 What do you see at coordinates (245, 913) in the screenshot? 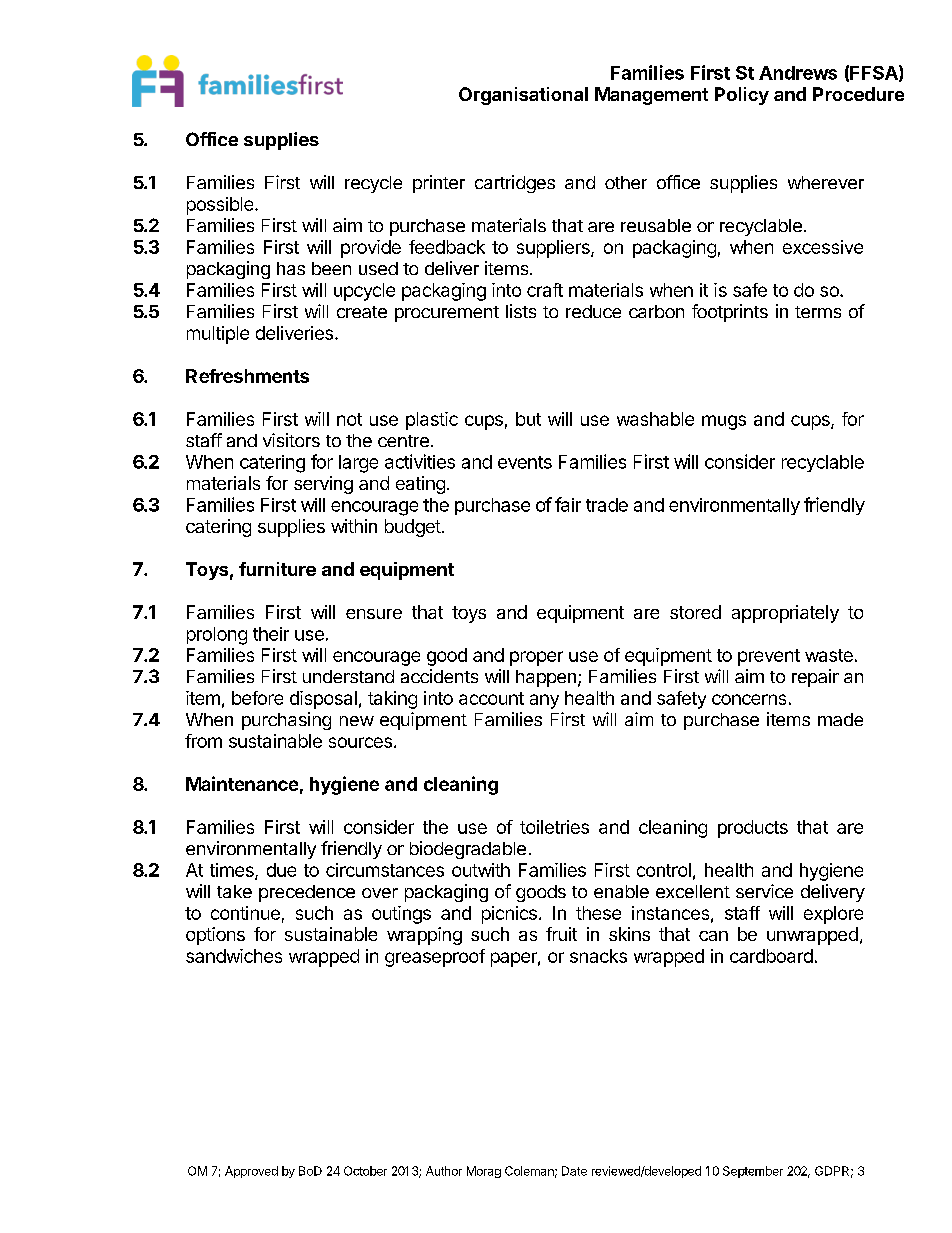
I see `continue` at bounding box center [245, 913].
